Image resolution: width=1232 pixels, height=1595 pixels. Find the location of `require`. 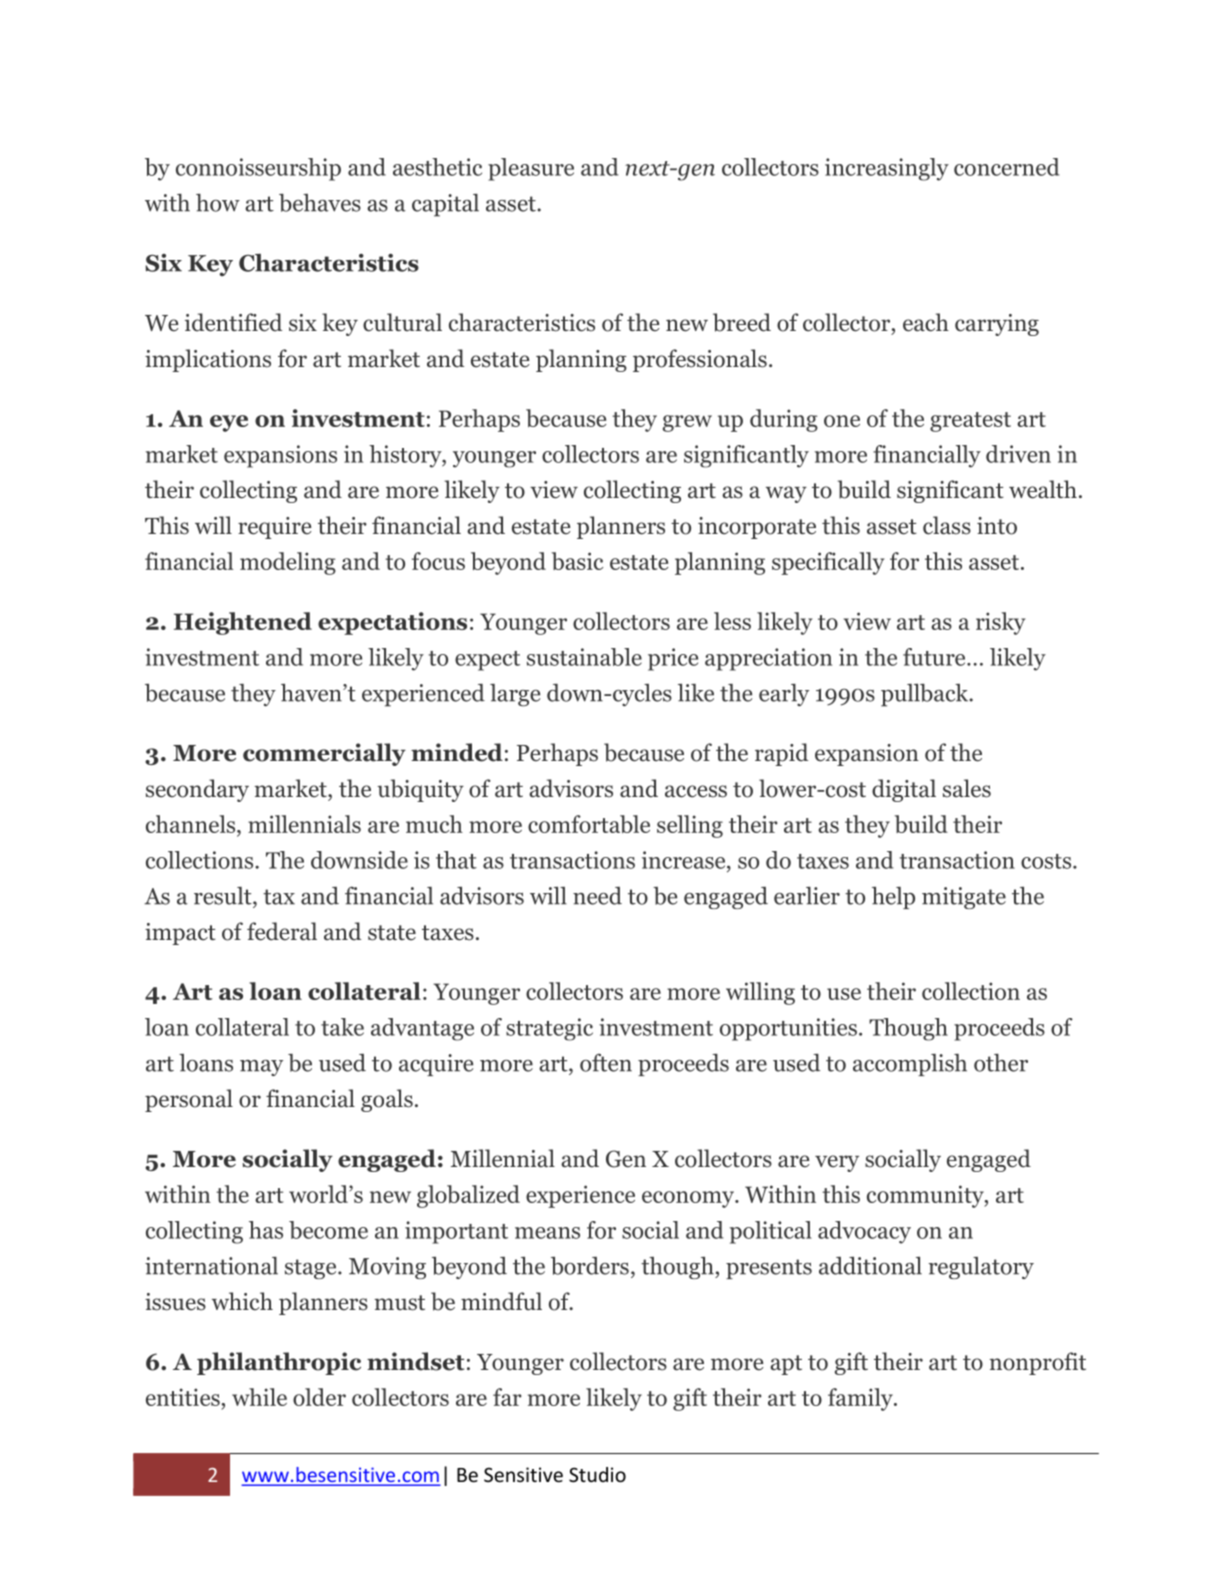

require is located at coordinates (274, 528).
